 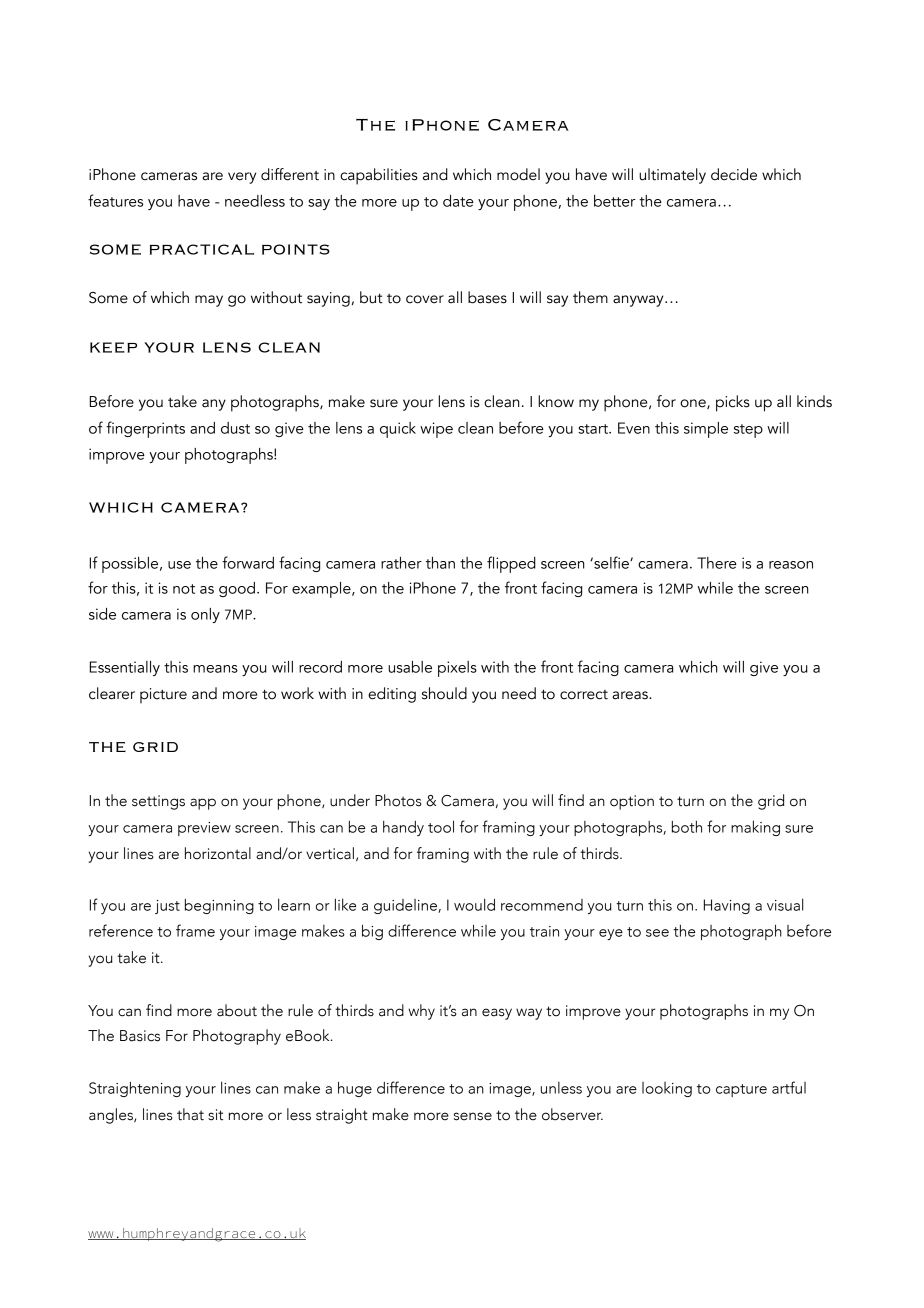 What do you see at coordinates (457, 669) in the image?
I see `pixels` at bounding box center [457, 669].
